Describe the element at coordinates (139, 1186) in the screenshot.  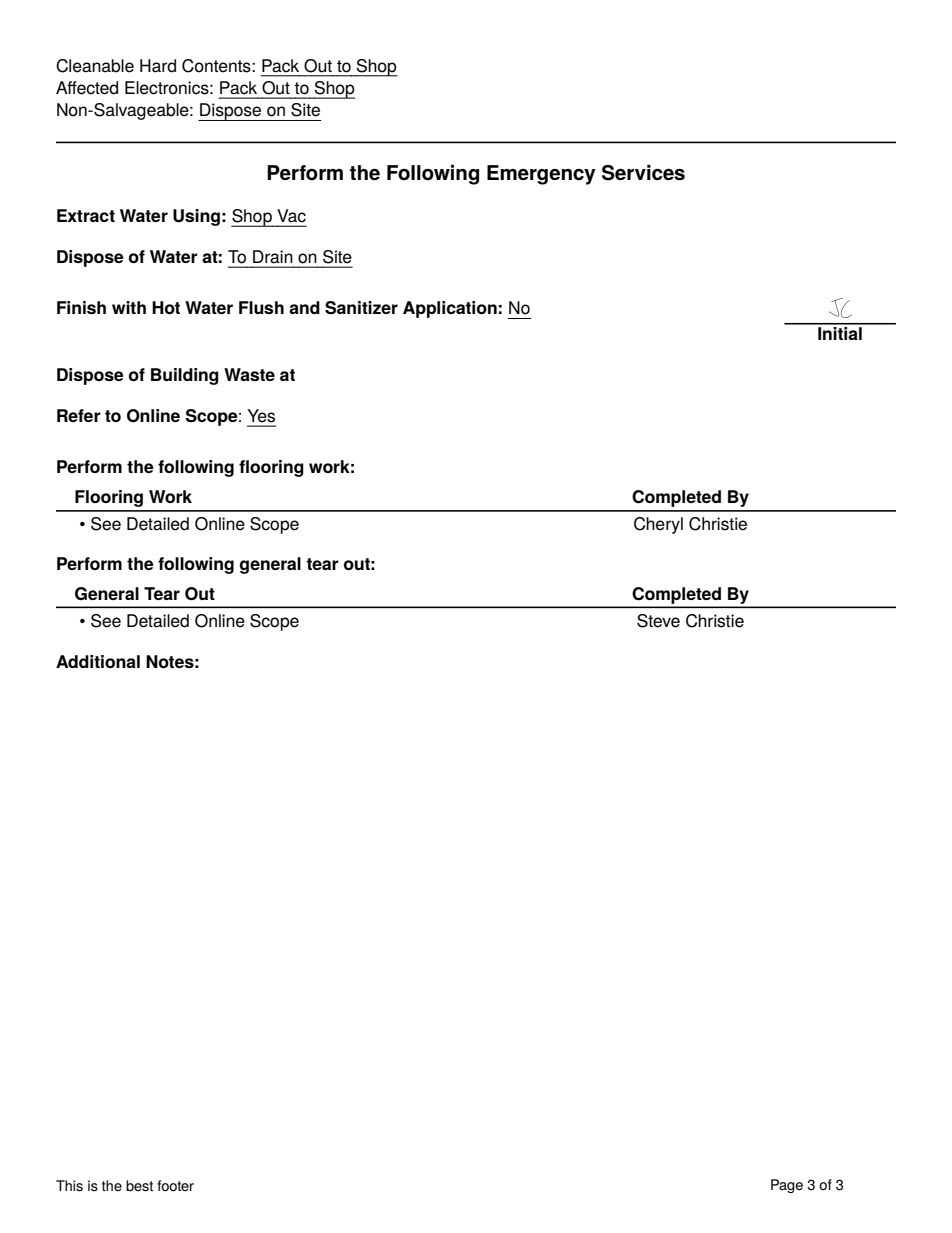
I see `best` at that location.
